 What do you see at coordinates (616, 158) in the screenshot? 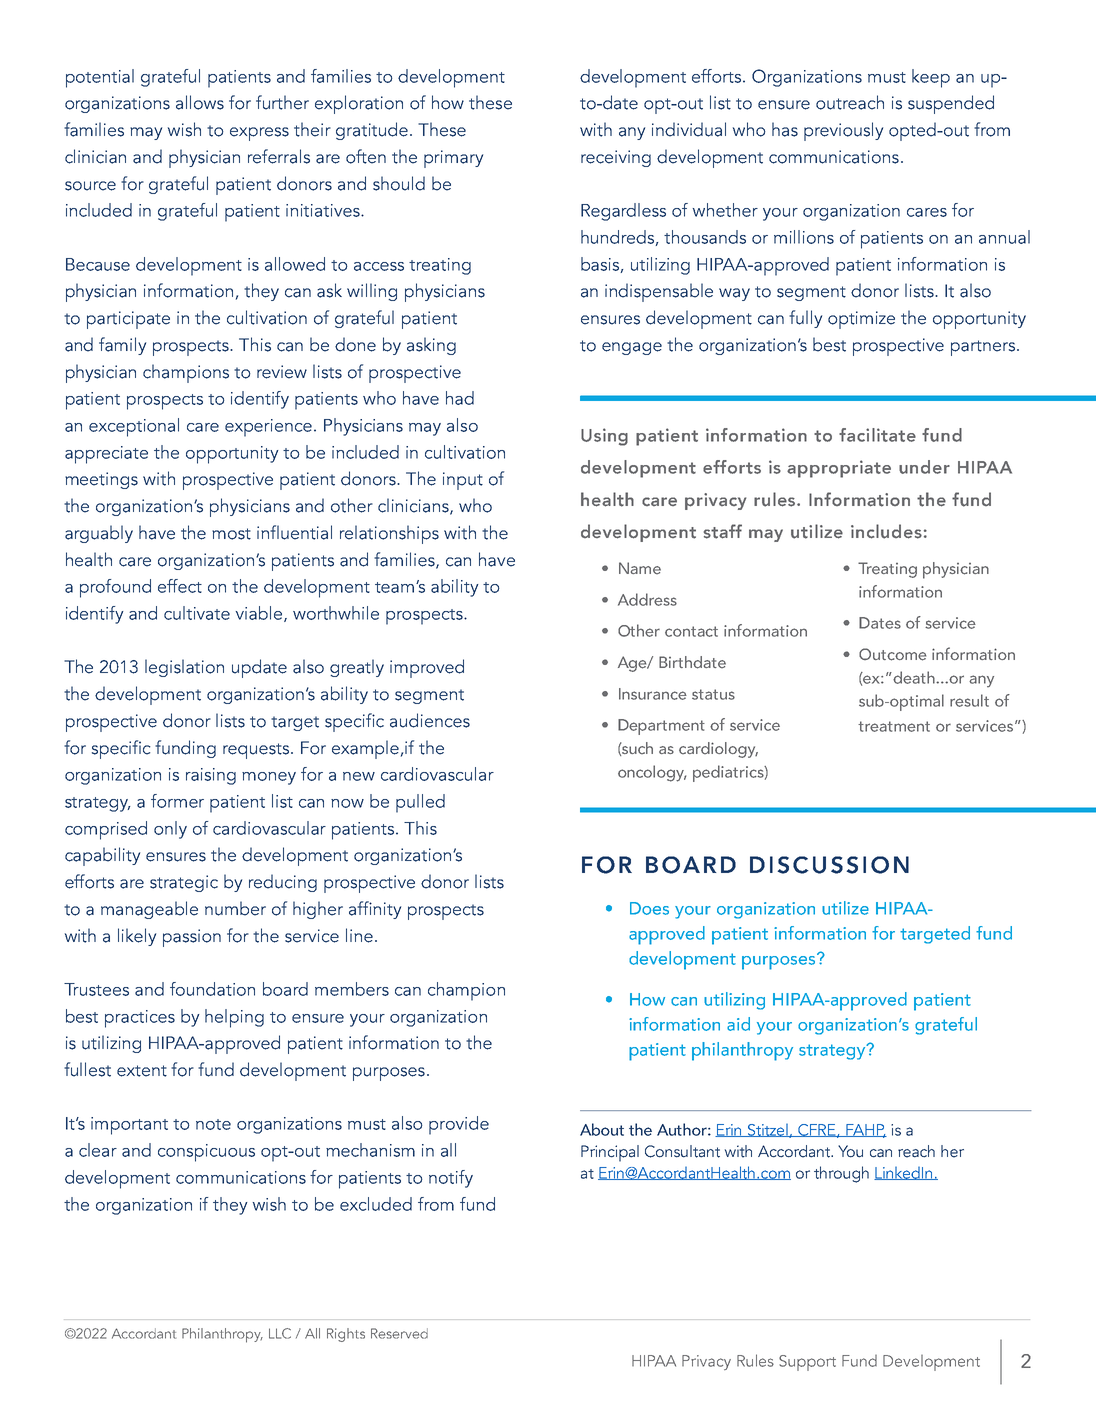
I see `receiving` at bounding box center [616, 158].
